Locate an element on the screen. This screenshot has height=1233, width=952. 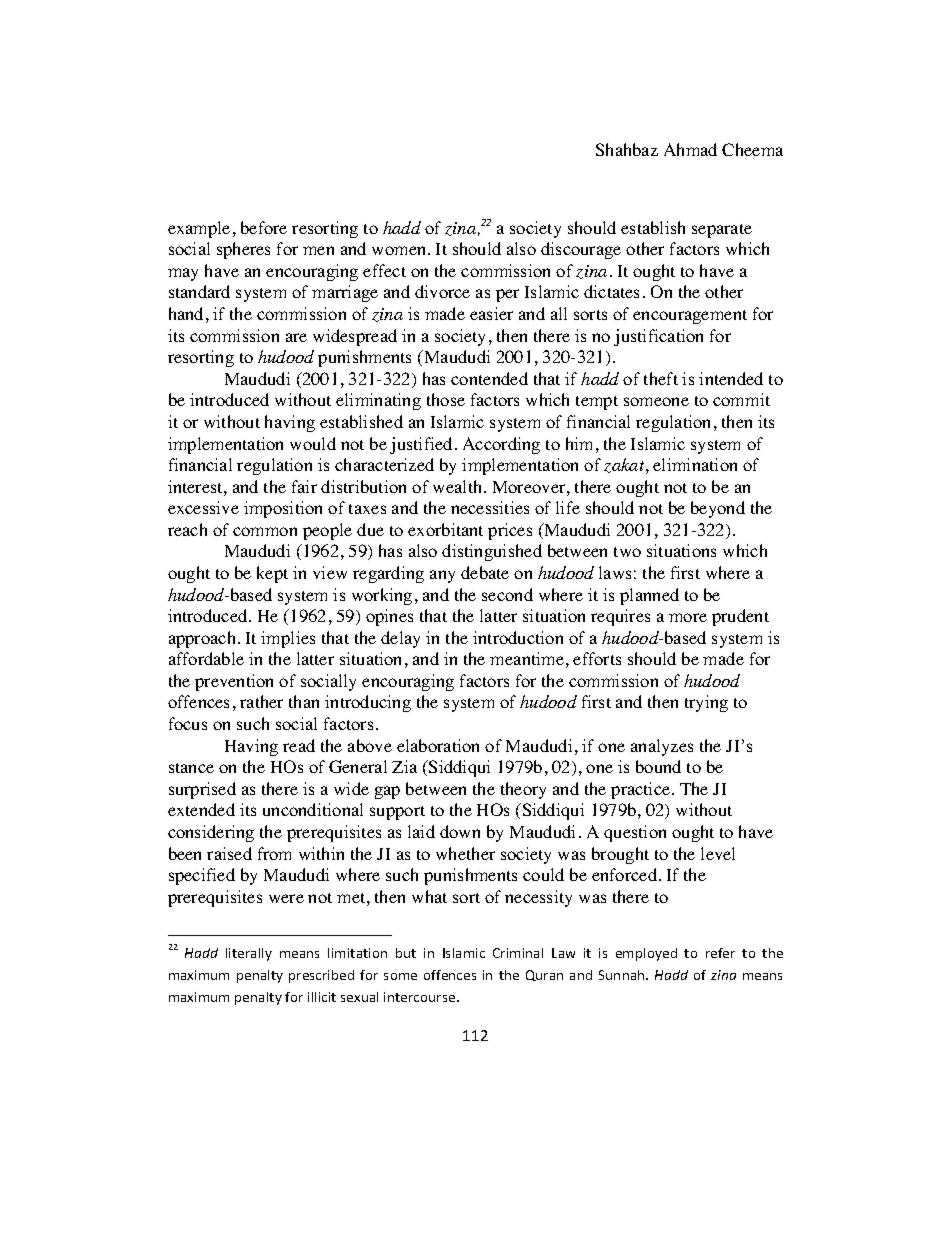
Ahmad is located at coordinates (690, 149).
